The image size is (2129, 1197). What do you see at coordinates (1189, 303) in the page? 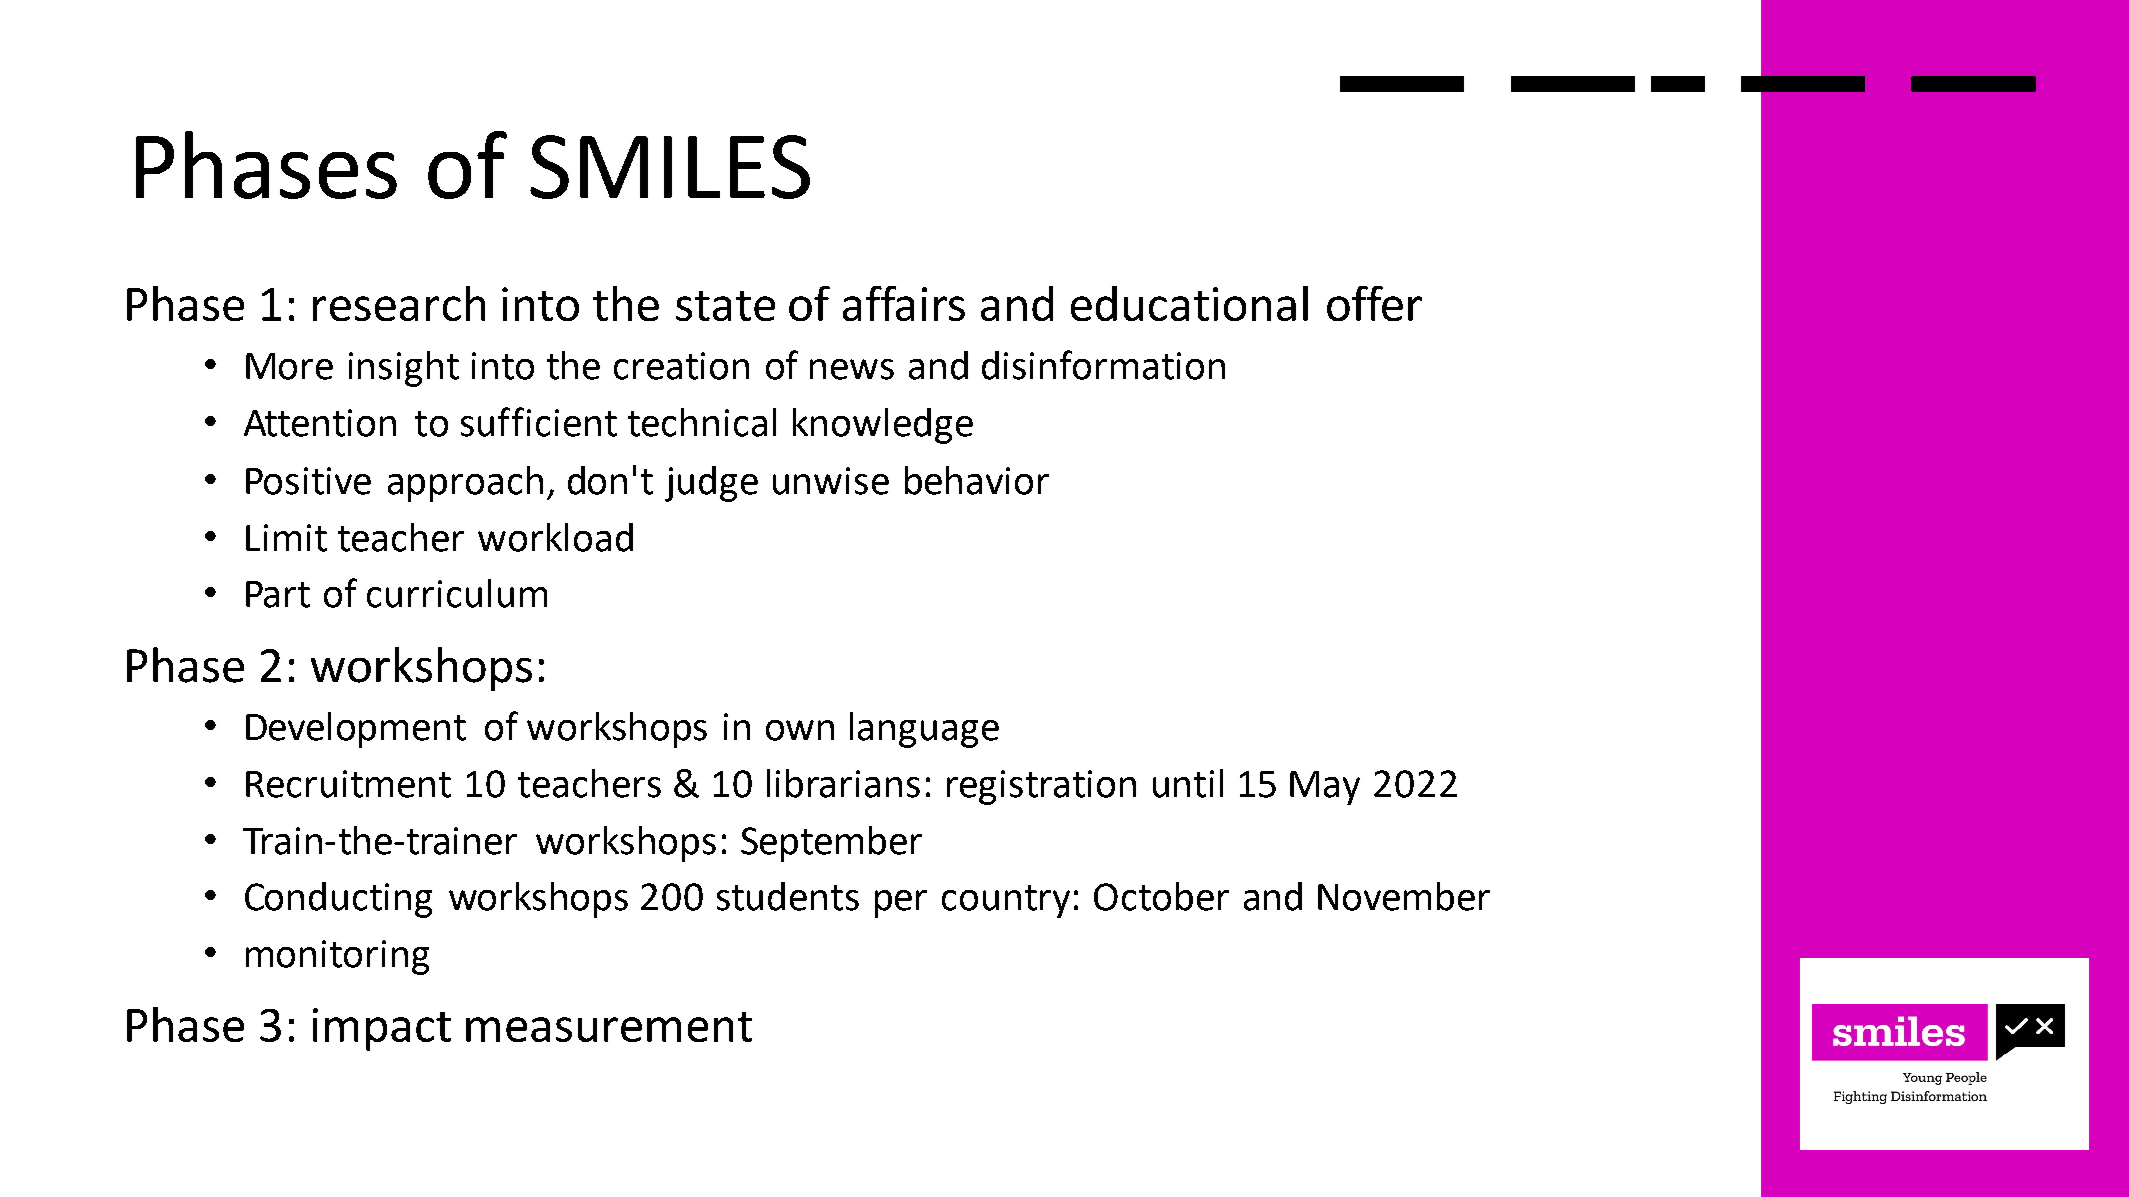
I see `educational` at bounding box center [1189, 303].
